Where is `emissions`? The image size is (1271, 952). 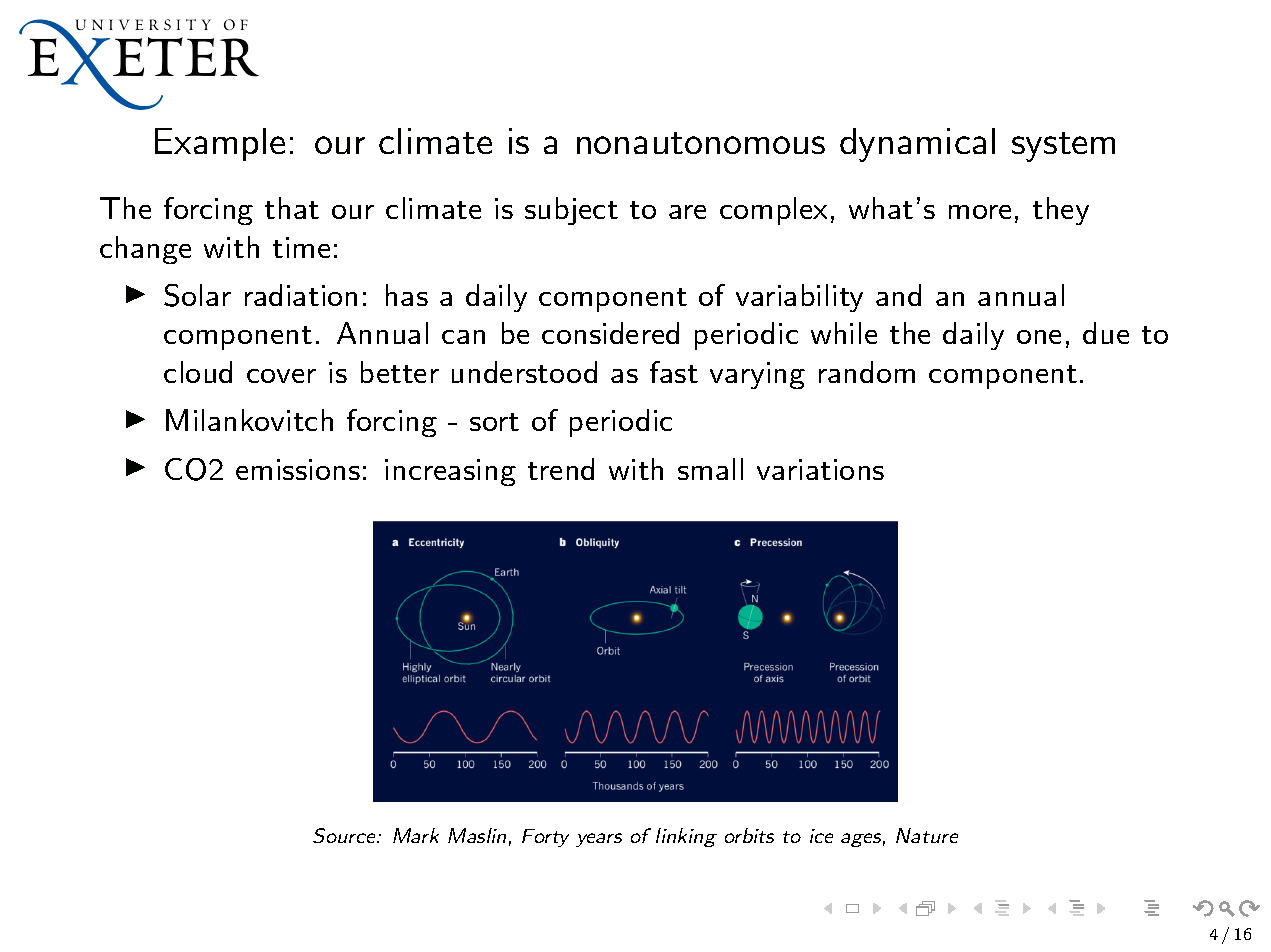 emissions is located at coordinates (298, 469).
